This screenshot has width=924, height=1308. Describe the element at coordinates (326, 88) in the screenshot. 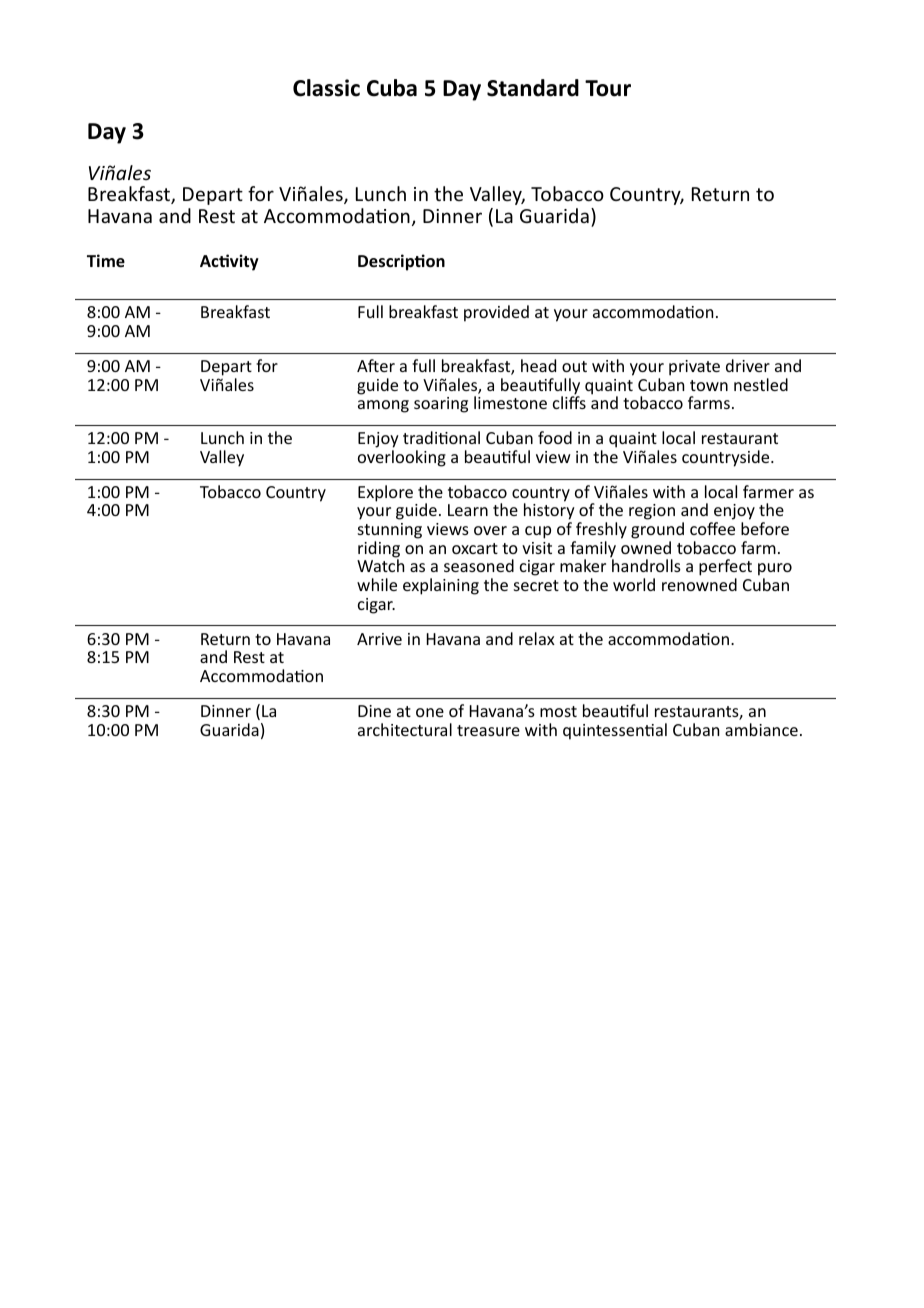

I see `Classic` at that location.
